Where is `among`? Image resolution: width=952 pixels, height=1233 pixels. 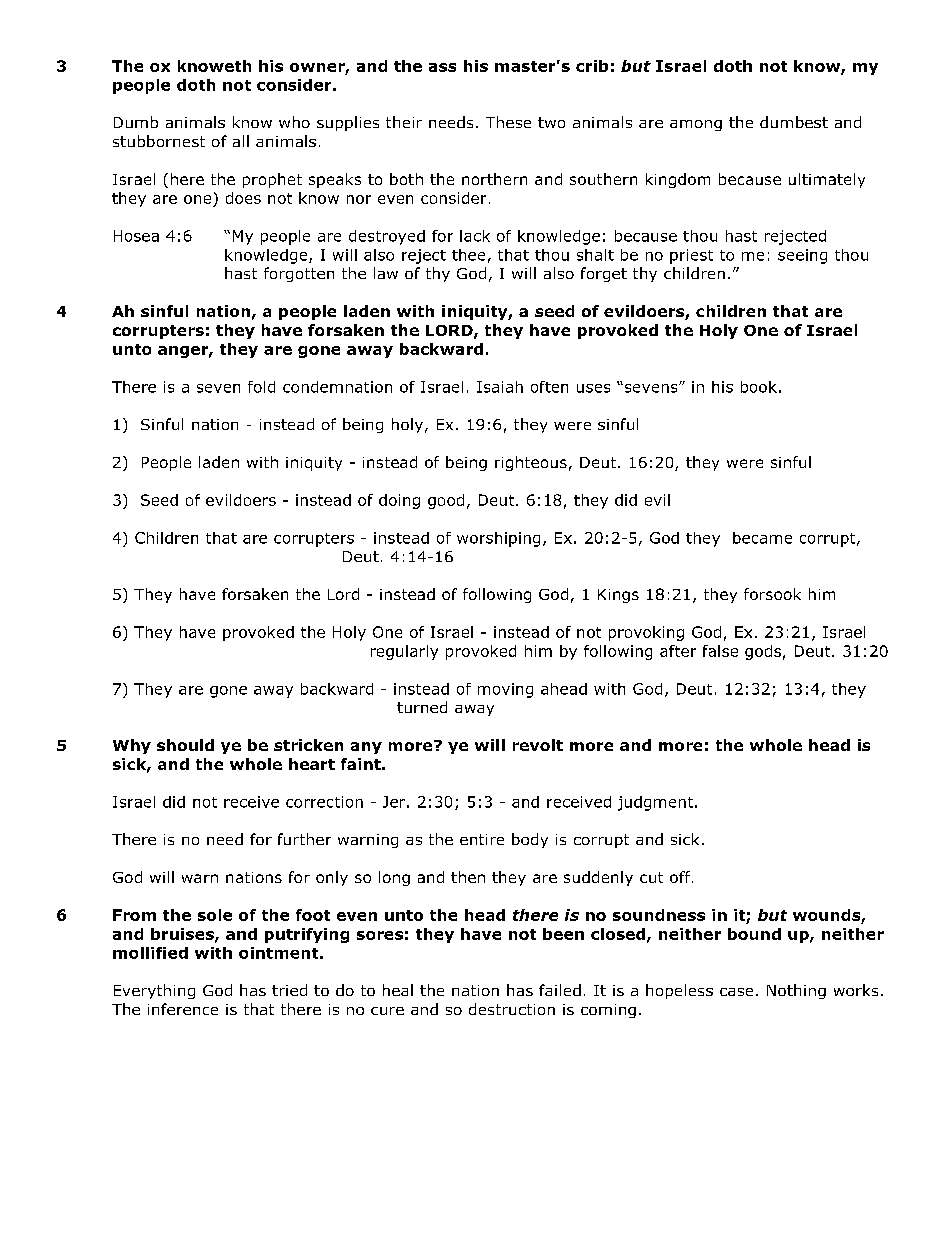 among is located at coordinates (696, 125).
